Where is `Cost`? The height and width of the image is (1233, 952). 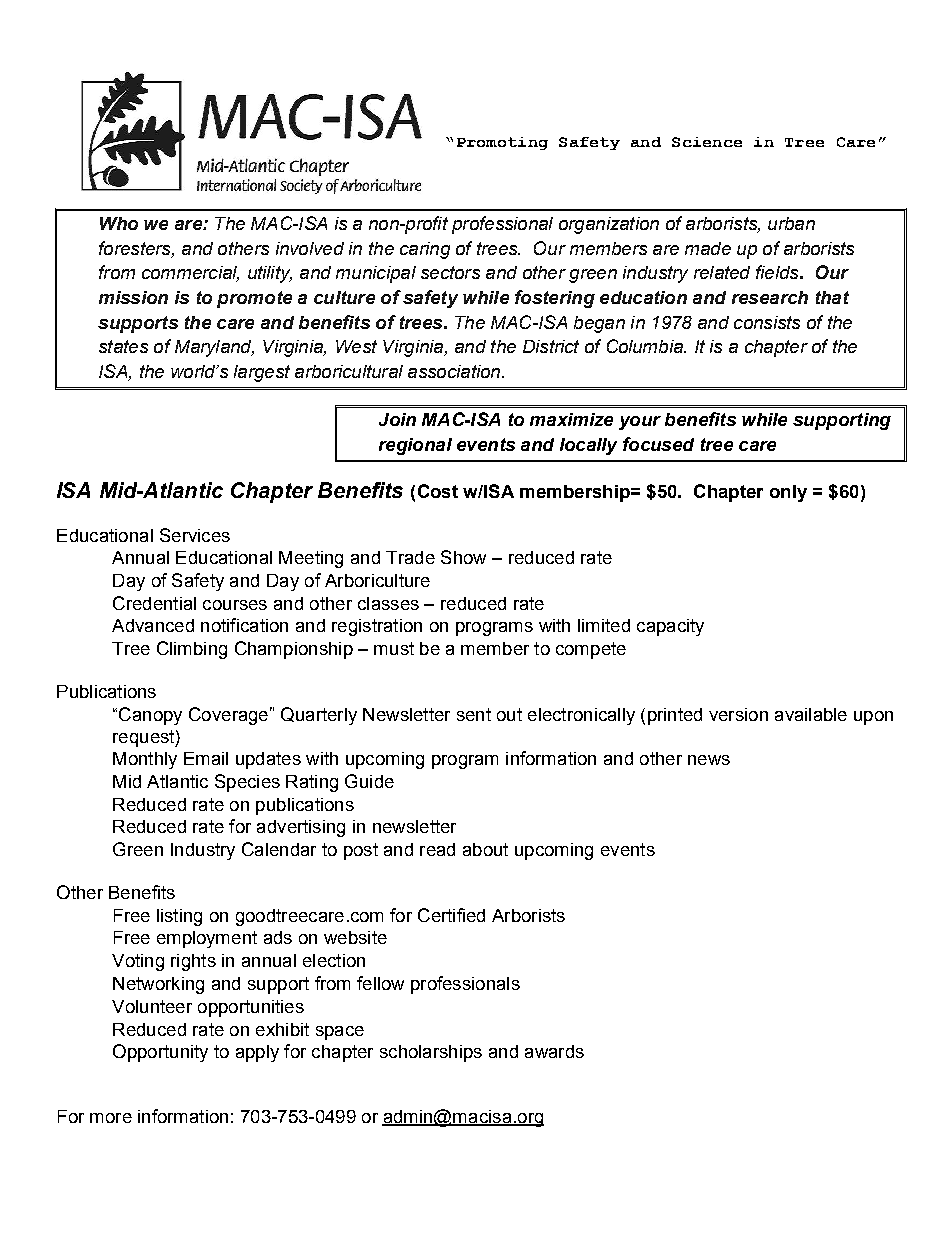
Cost is located at coordinates (438, 491).
